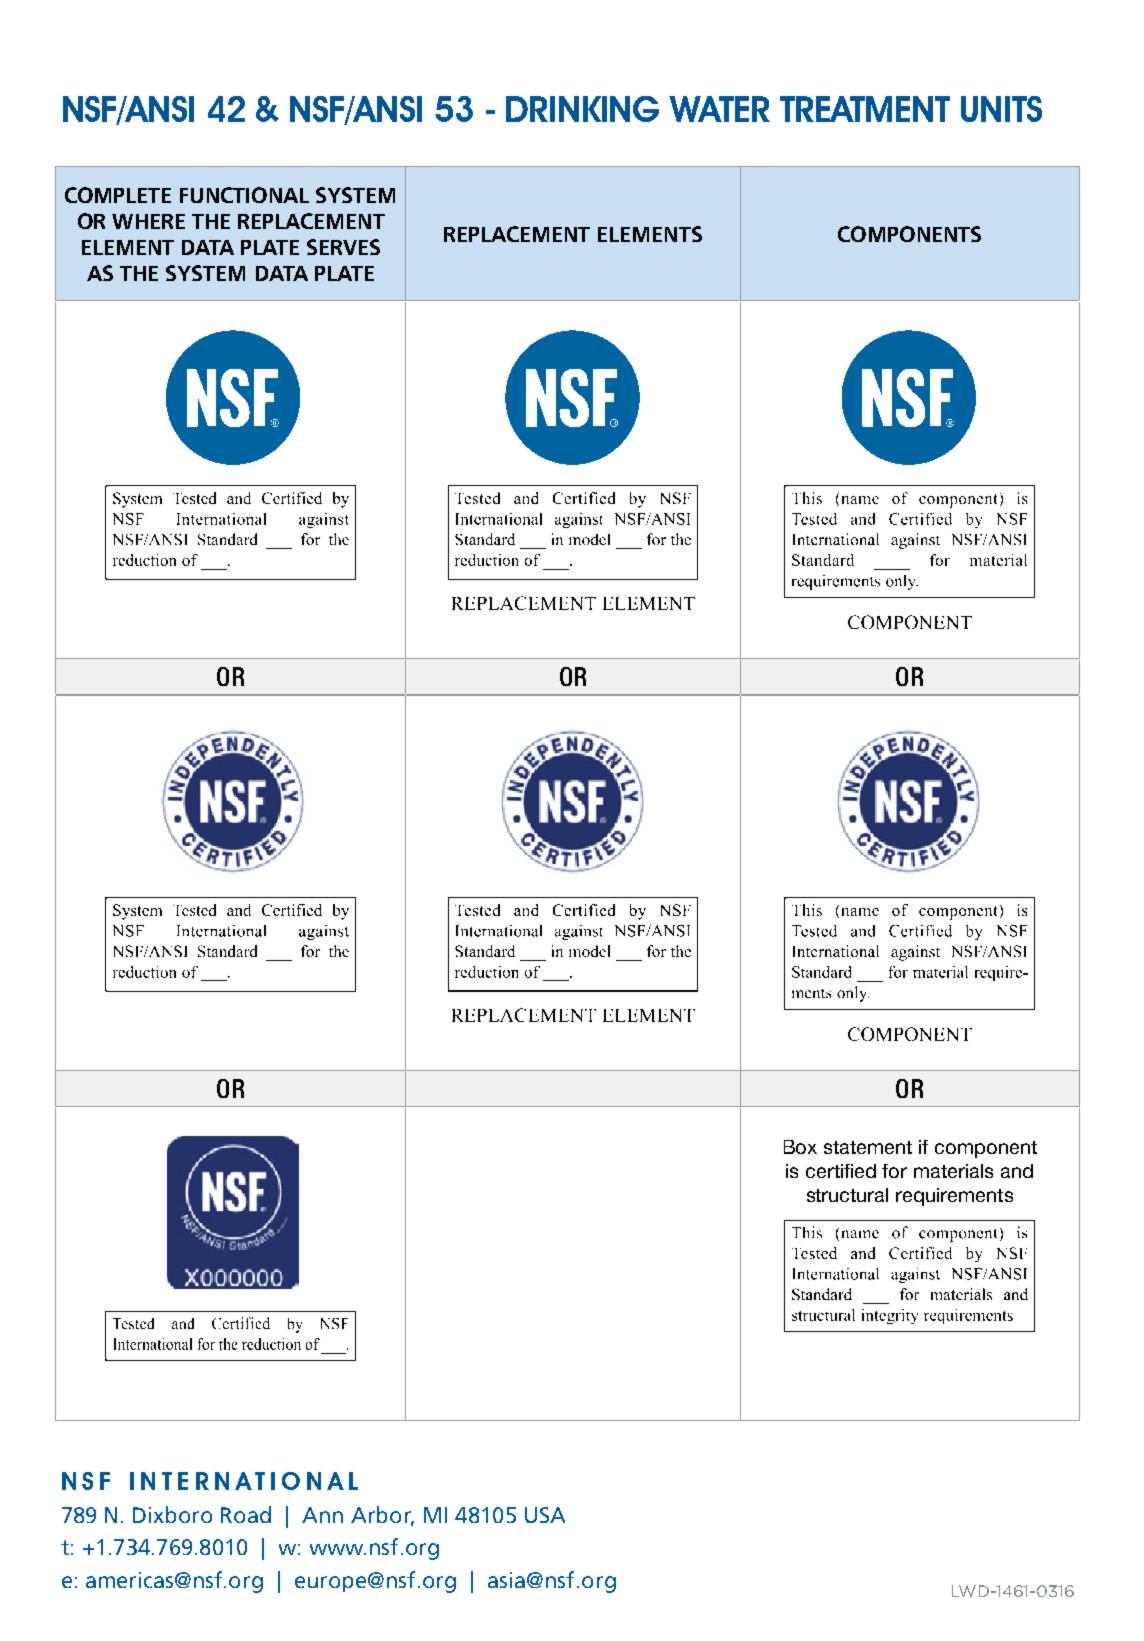 The height and width of the screenshot is (1641, 1144). I want to click on statement, so click(868, 1147).
